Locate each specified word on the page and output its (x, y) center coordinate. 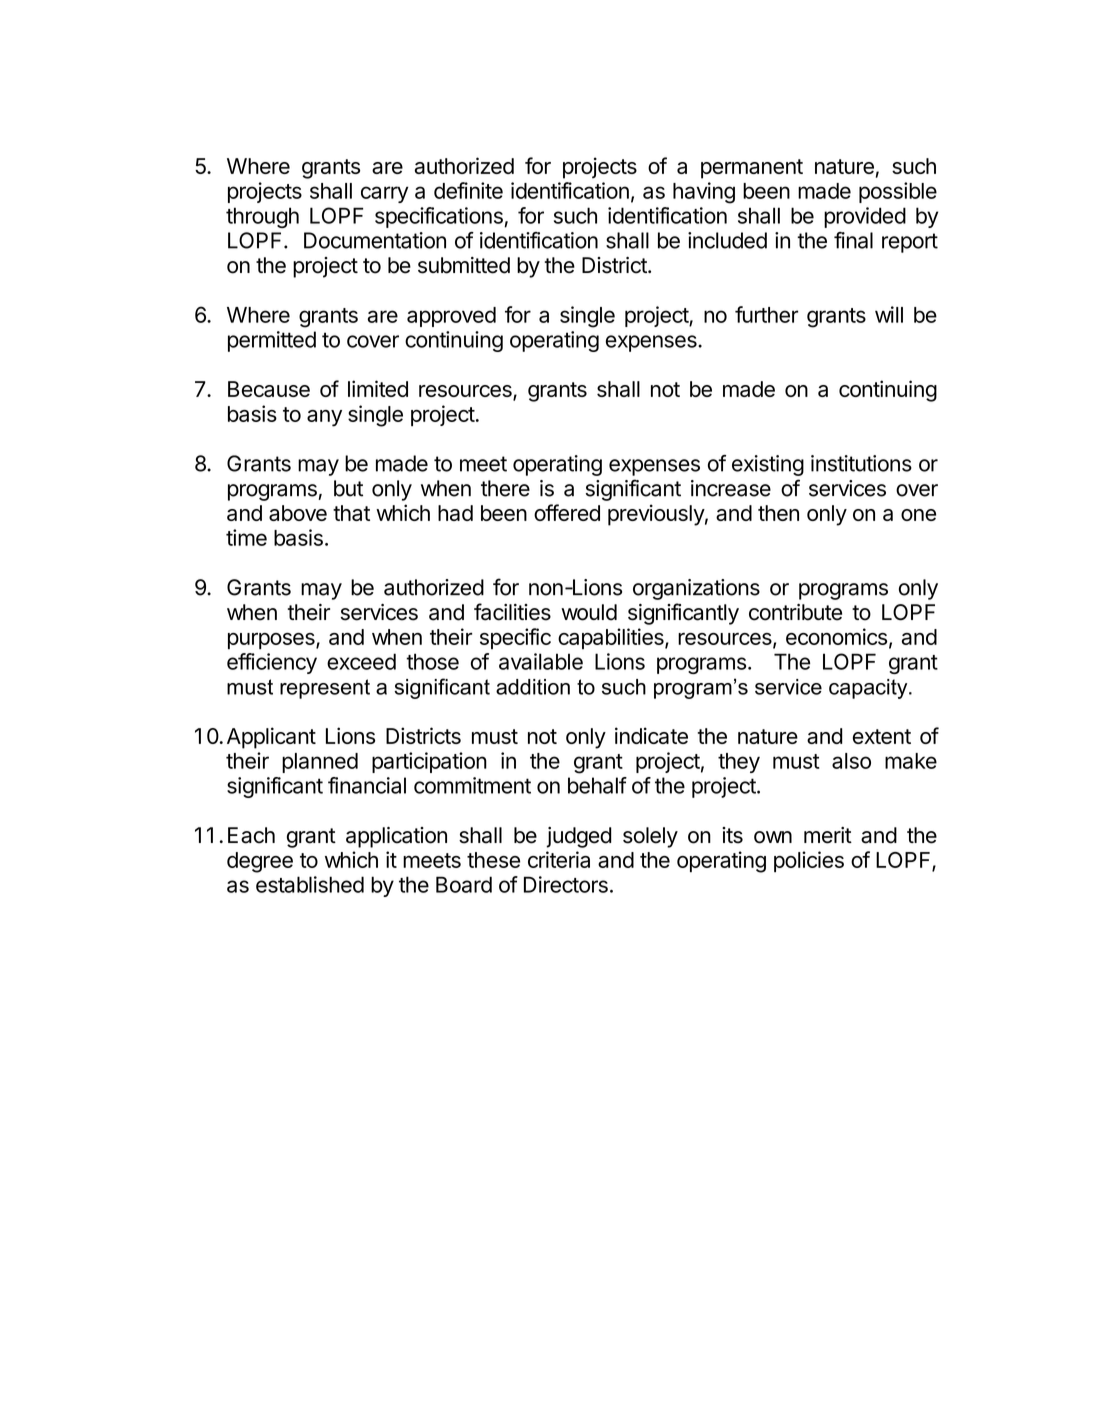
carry (385, 194)
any (324, 418)
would (589, 612)
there (505, 488)
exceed (361, 661)
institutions (861, 463)
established (310, 884)
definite (468, 190)
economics (836, 636)
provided (865, 217)
